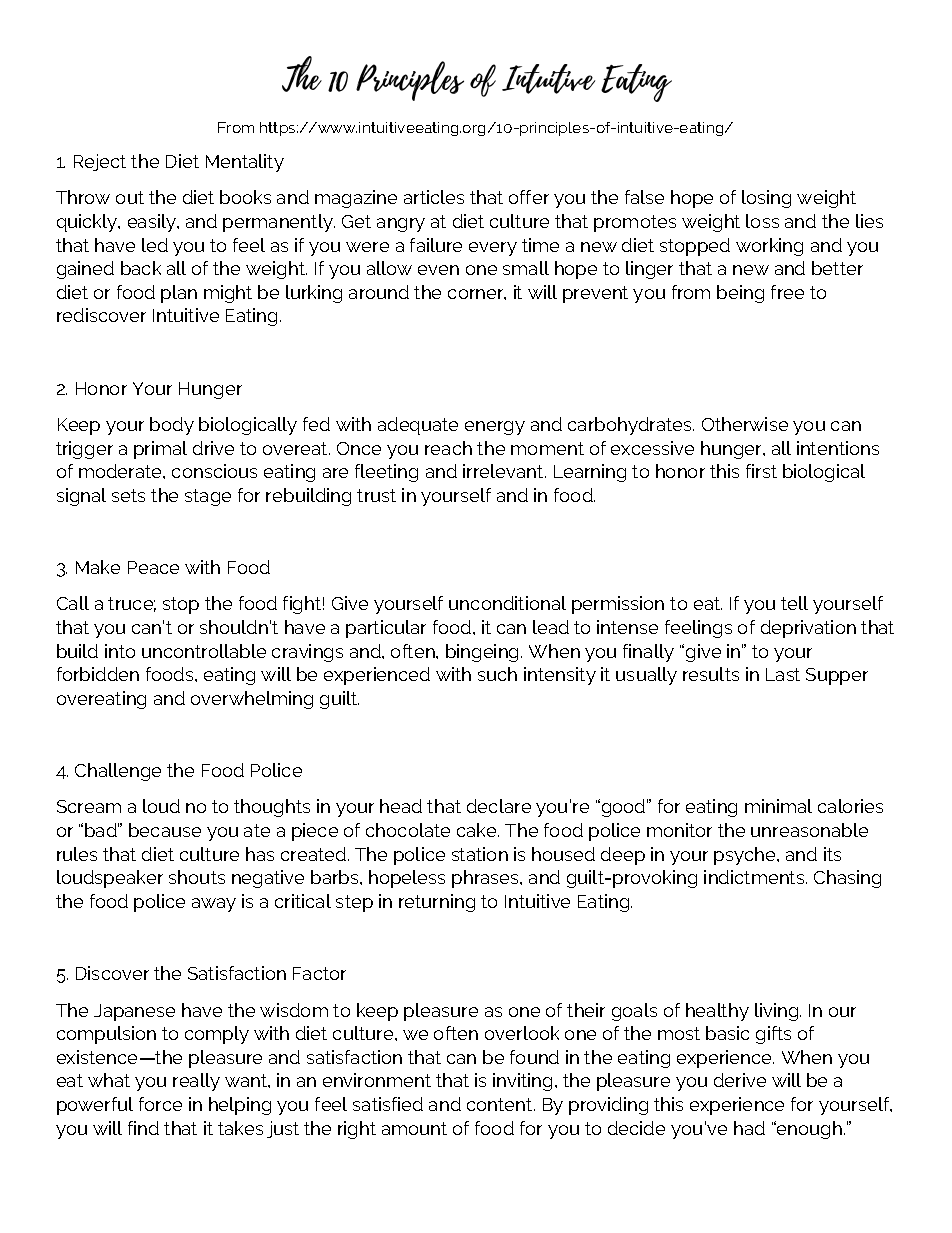 Image resolution: width=952 pixels, height=1233 pixels. What do you see at coordinates (808, 629) in the document?
I see `deprivation` at bounding box center [808, 629].
